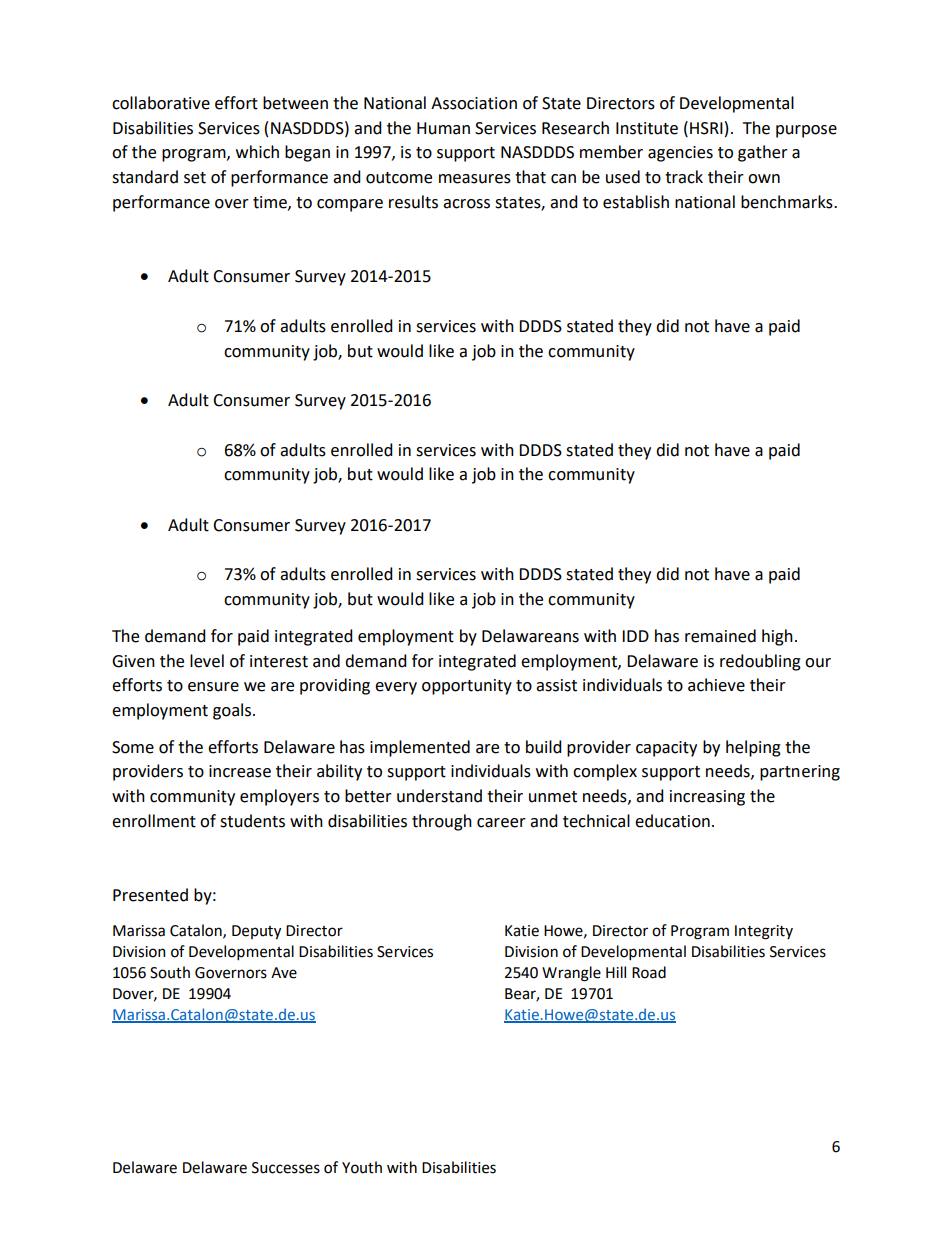 The image size is (952, 1233). I want to click on level, so click(207, 661).
